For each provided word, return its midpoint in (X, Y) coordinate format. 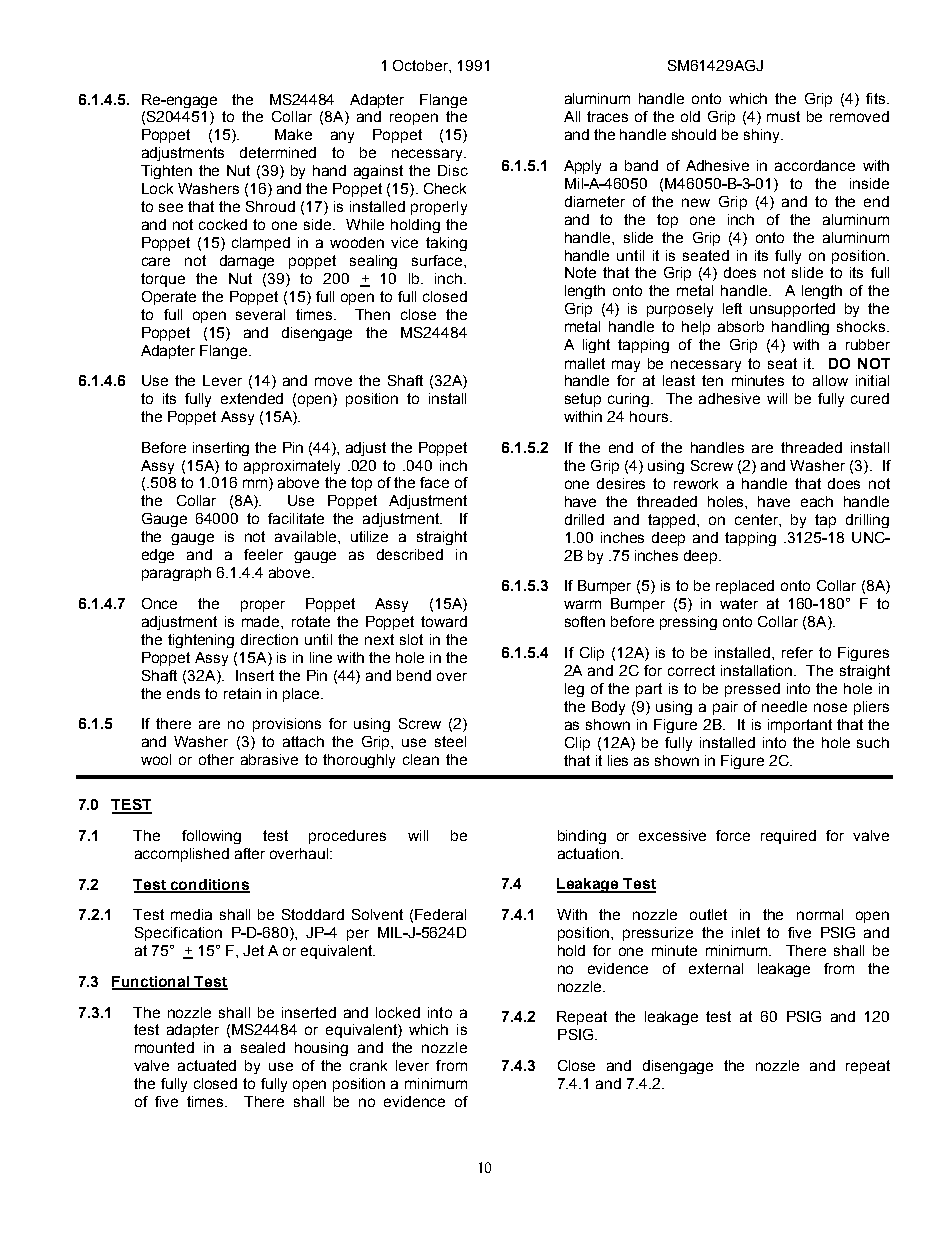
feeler (263, 554)
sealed (263, 1047)
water (739, 603)
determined (278, 152)
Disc (453, 170)
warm (582, 604)
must (783, 116)
